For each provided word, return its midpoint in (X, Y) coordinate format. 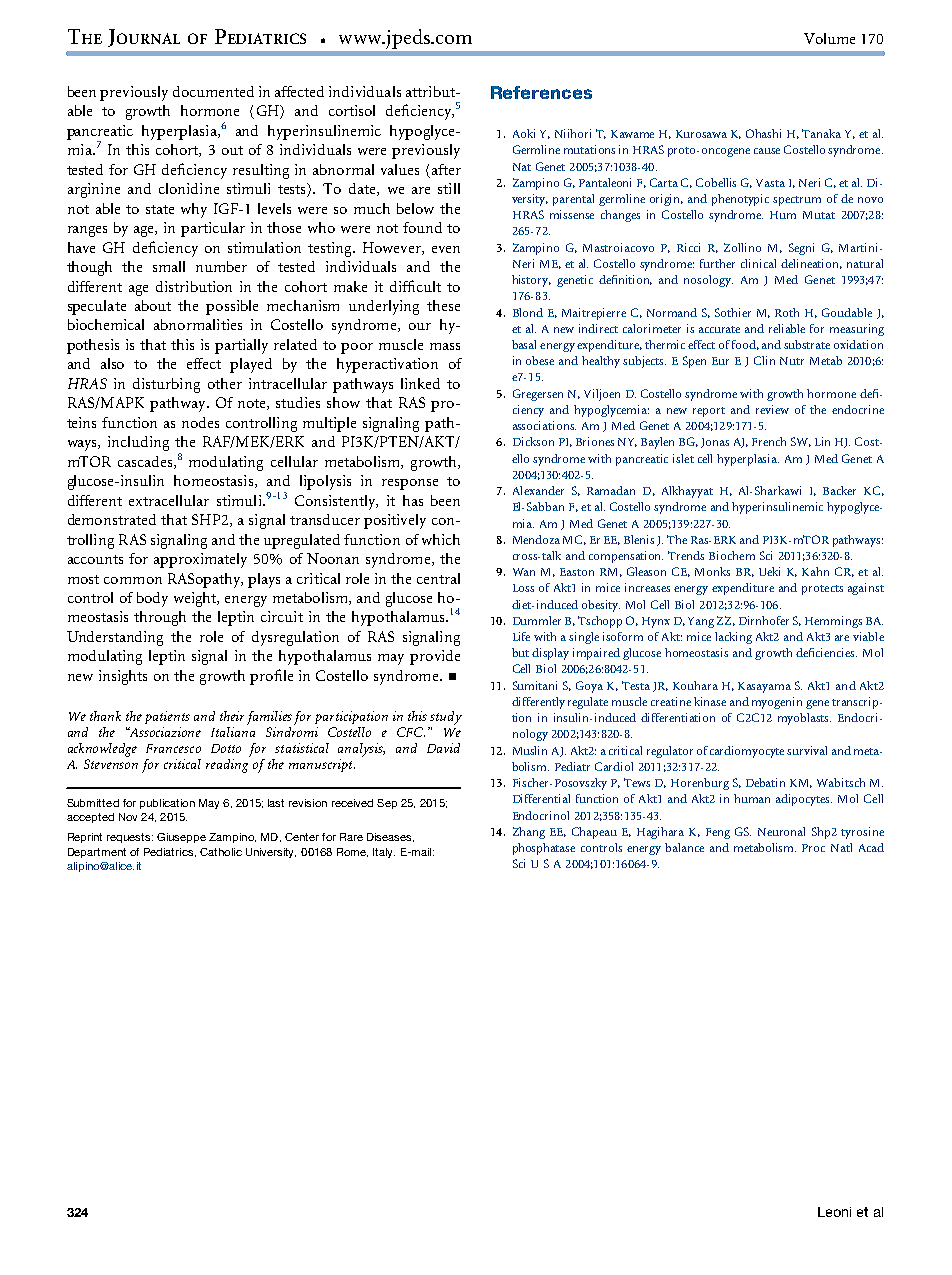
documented (213, 91)
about (153, 305)
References (541, 92)
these (443, 305)
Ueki (769, 571)
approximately (200, 560)
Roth (787, 312)
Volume (829, 38)
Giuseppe (181, 838)
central (438, 578)
